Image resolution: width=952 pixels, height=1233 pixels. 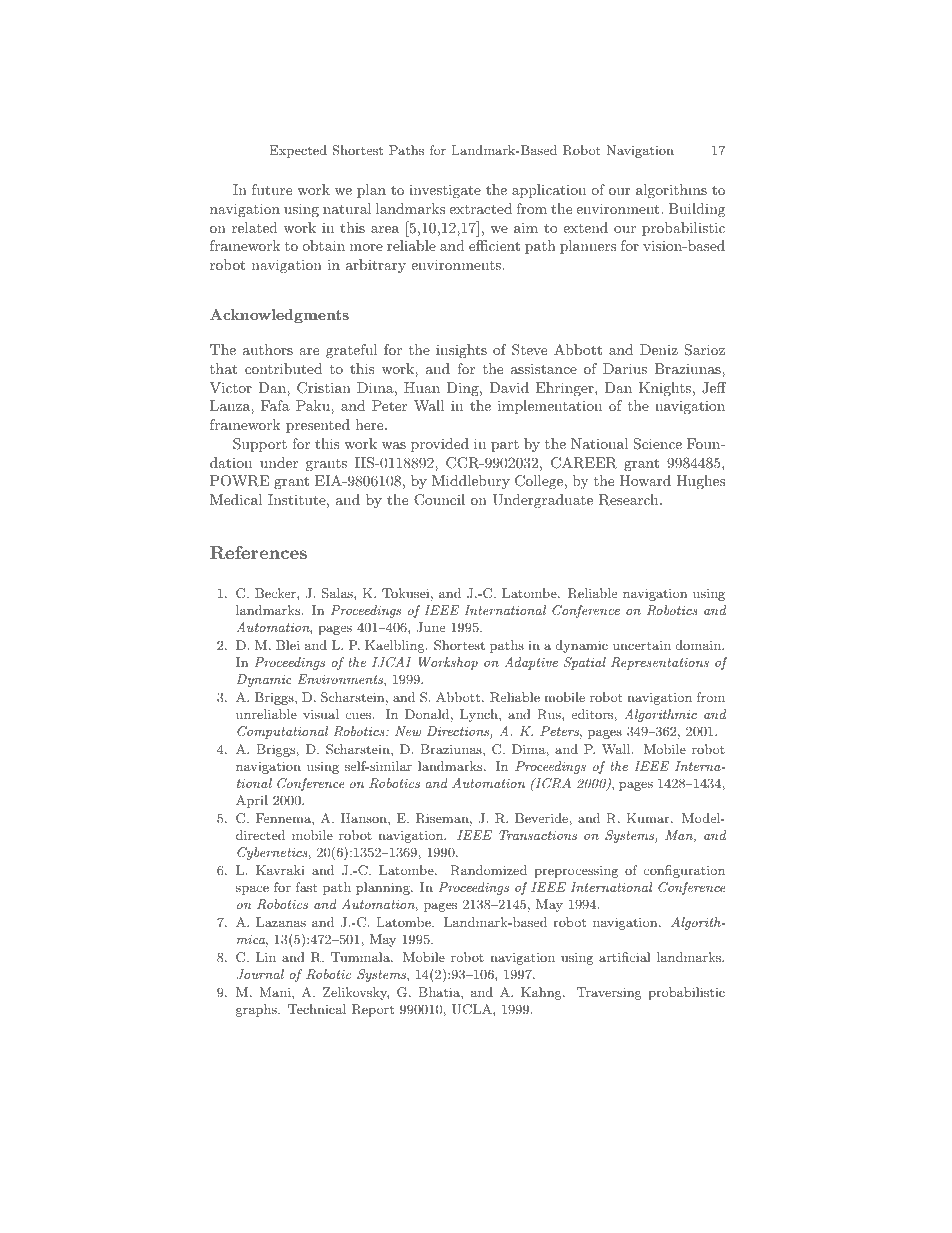 I want to click on extend, so click(x=585, y=227).
